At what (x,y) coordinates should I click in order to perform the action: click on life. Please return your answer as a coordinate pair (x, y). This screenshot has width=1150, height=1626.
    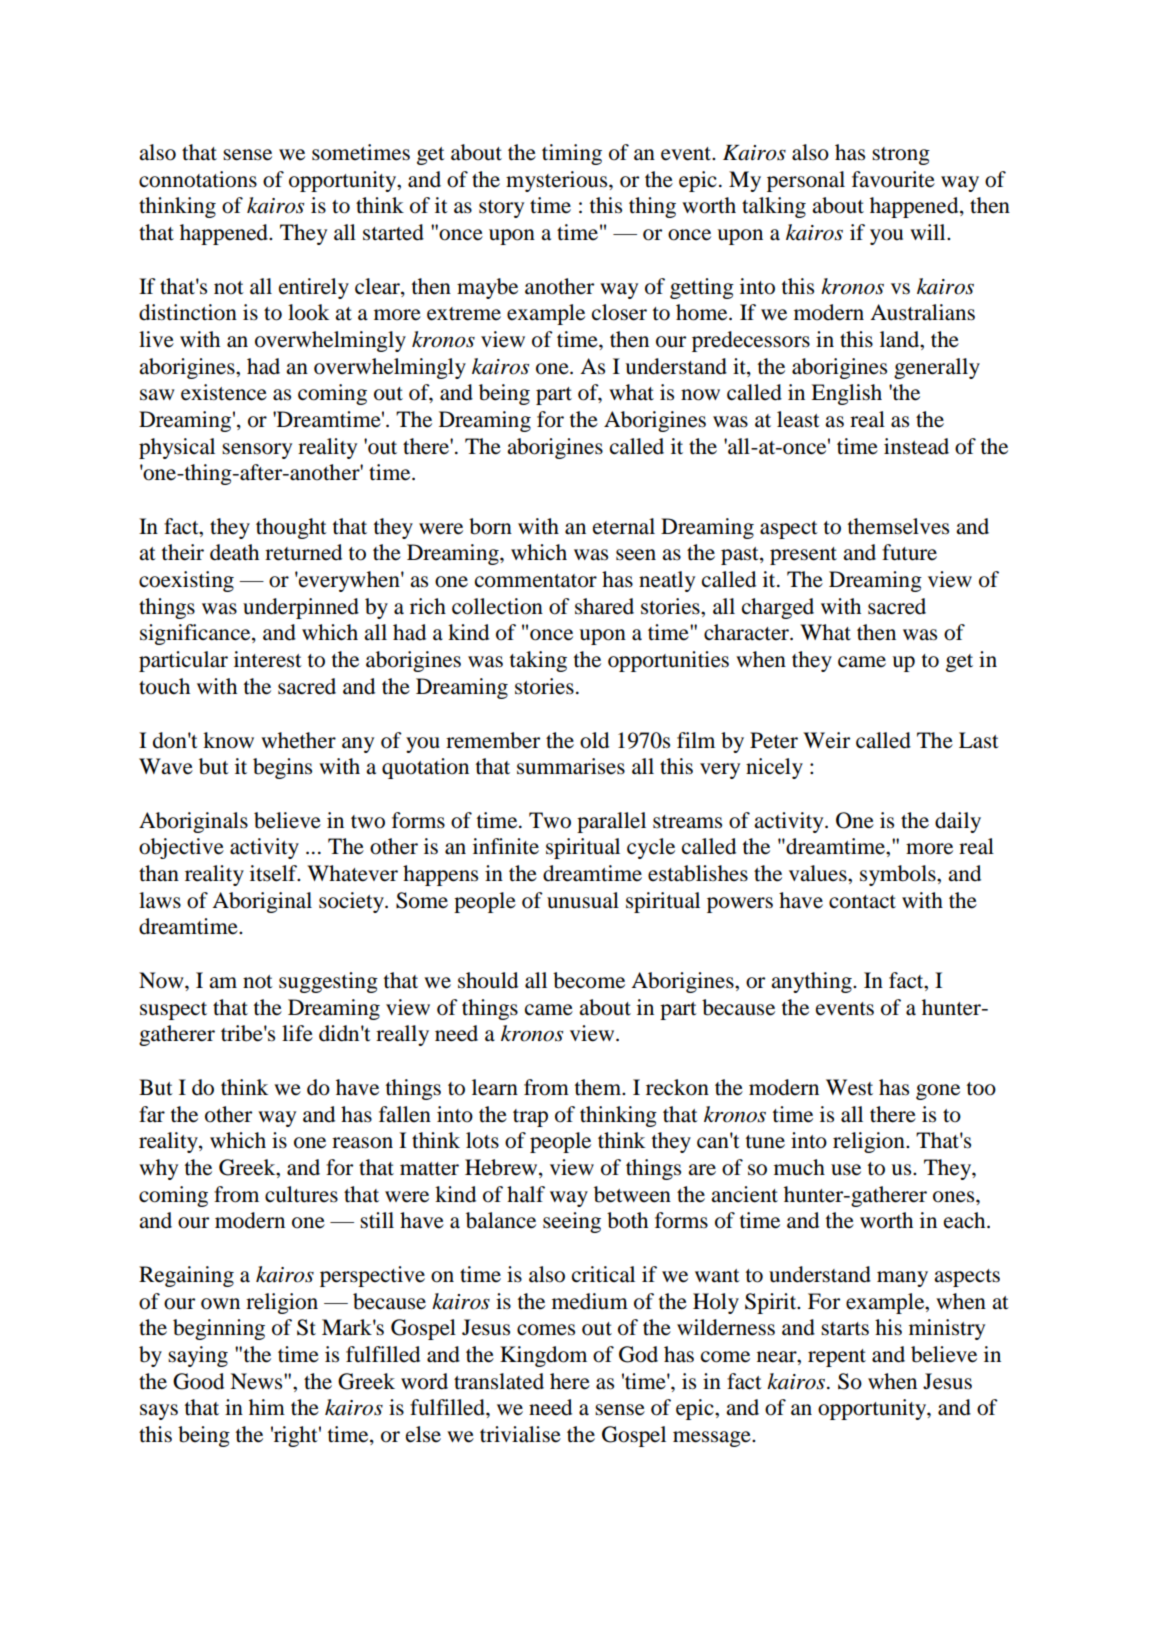
    Looking at the image, I should click on (297, 1033).
